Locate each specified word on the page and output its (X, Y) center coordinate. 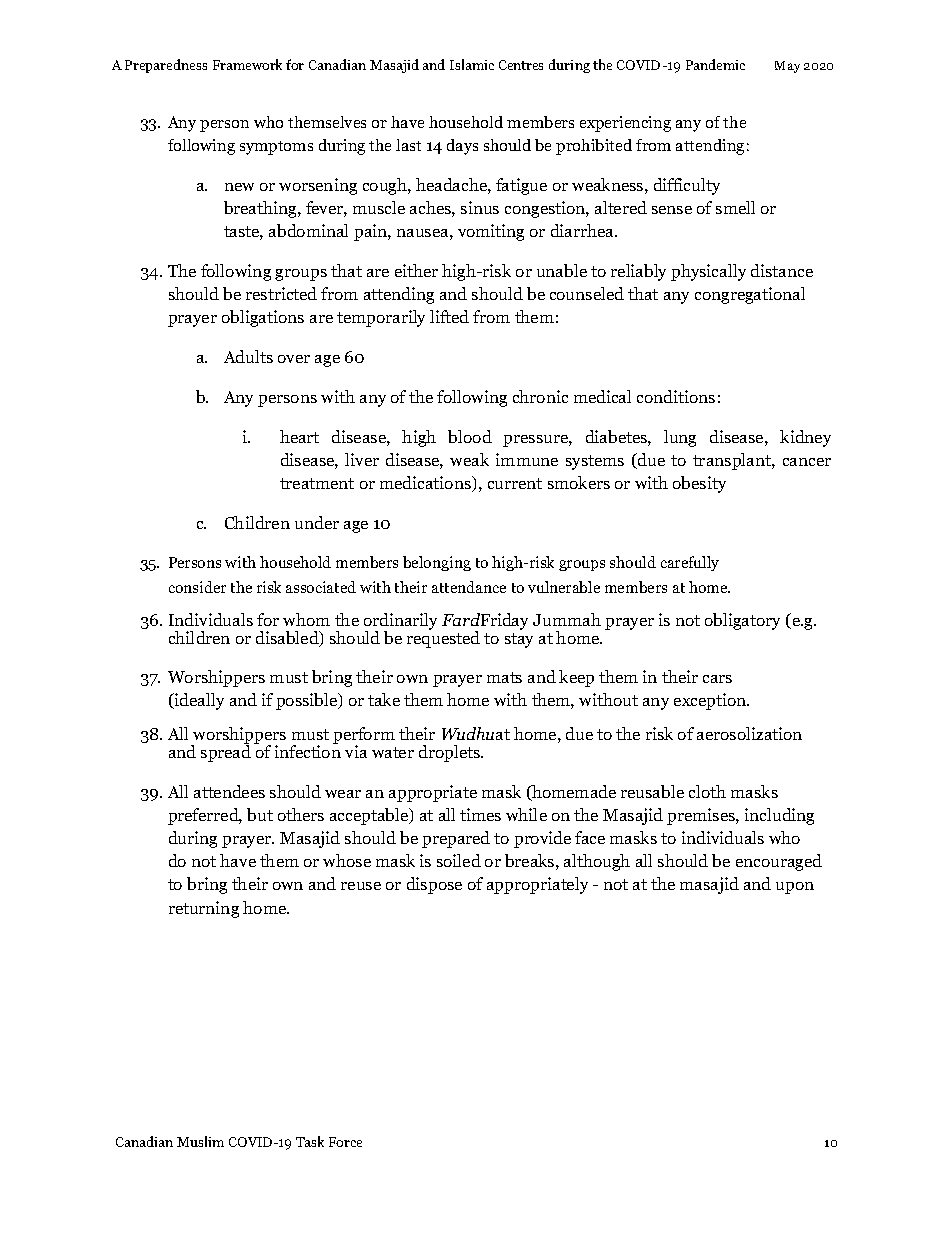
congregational (750, 295)
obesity (699, 484)
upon (795, 888)
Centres (521, 65)
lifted (449, 316)
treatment (317, 483)
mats (504, 677)
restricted (281, 293)
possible (308, 701)
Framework (247, 64)
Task (310, 1141)
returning (204, 909)
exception (711, 701)
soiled (459, 860)
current (515, 483)
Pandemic (715, 64)
